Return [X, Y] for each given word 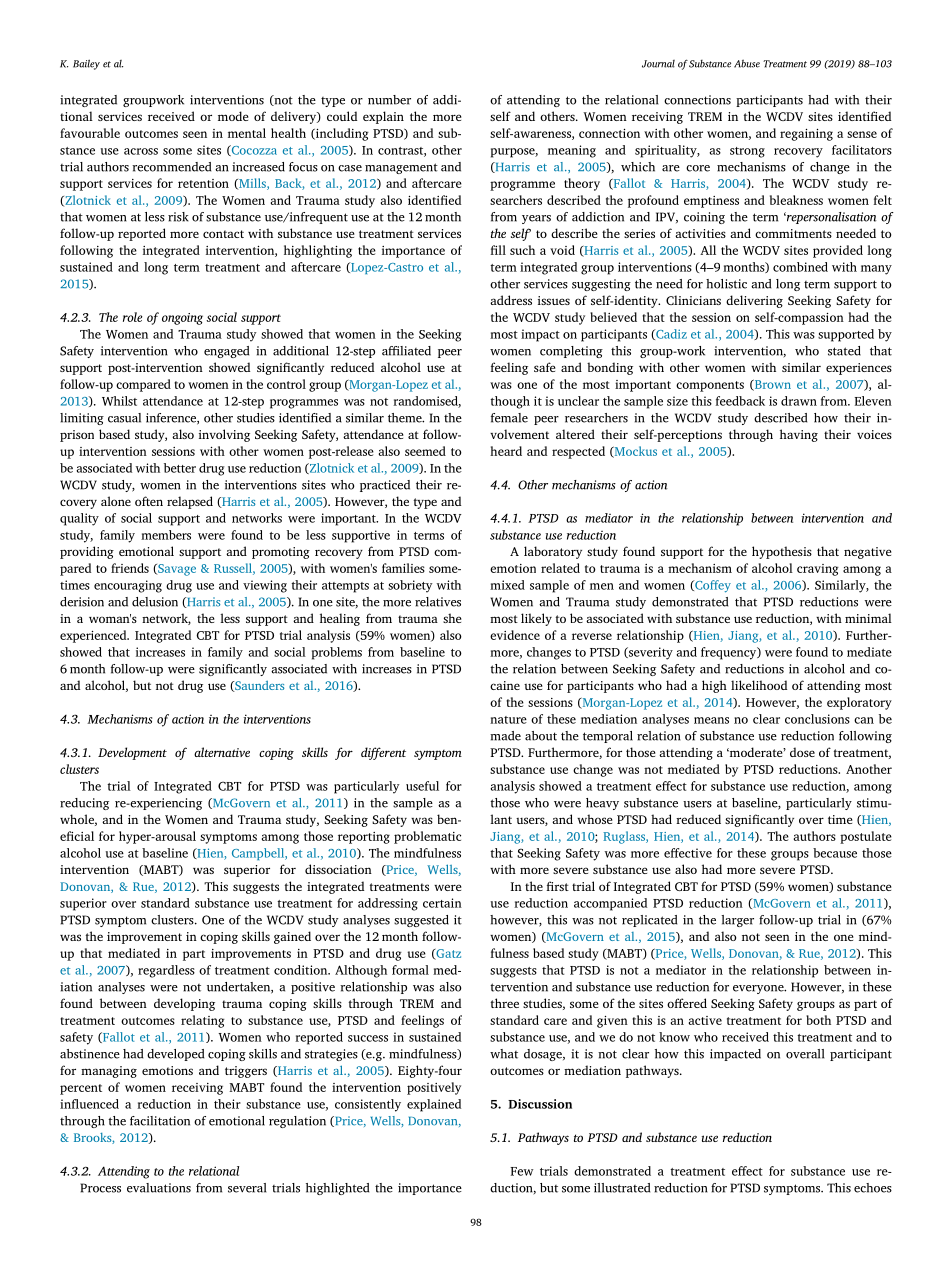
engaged [226, 352]
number [389, 100]
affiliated [406, 351]
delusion [155, 602]
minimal [868, 618]
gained [292, 937]
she [452, 618]
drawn [799, 401]
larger [737, 921]
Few [521, 1171]
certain [442, 903]
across [141, 151]
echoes [873, 1188]
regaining [806, 135]
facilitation [160, 1121]
